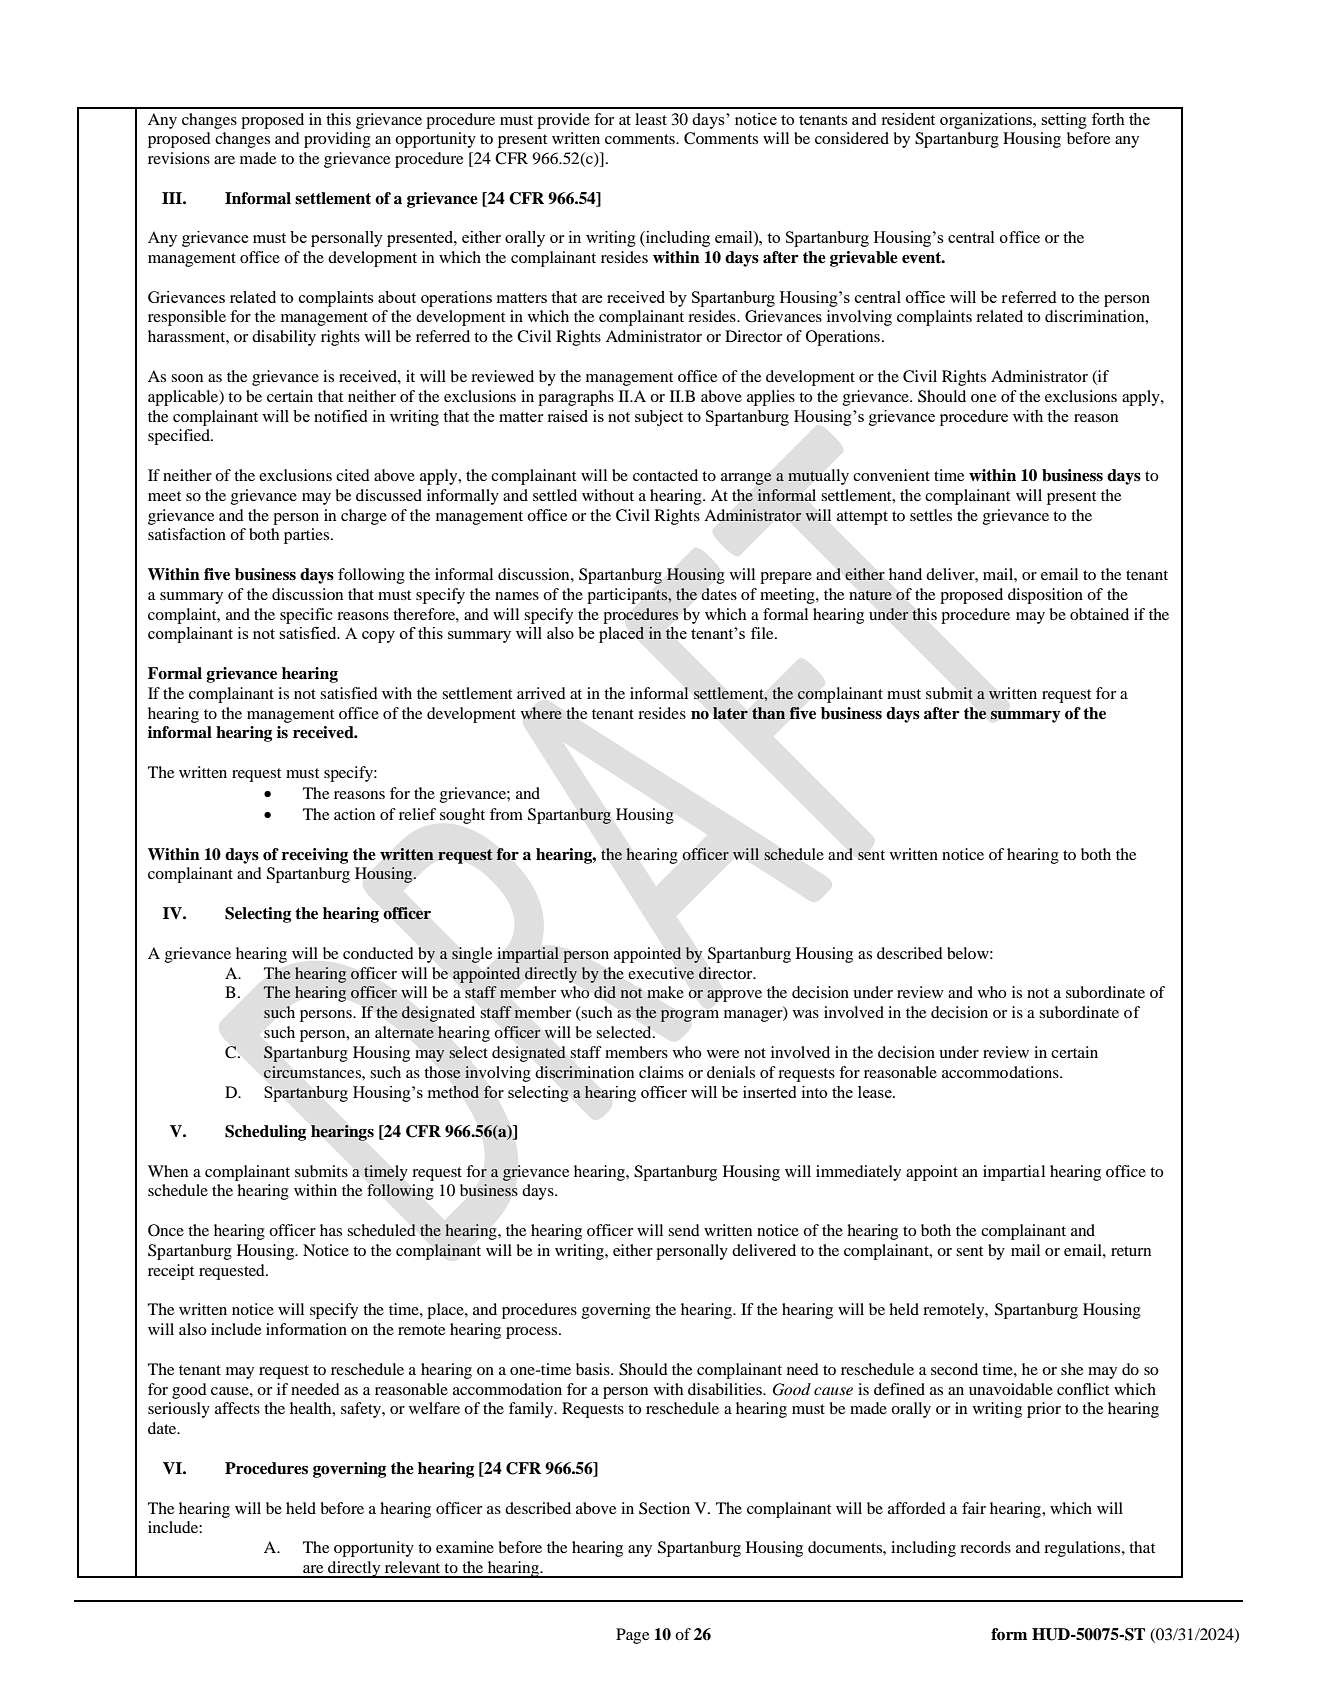 The image size is (1317, 1705). What do you see at coordinates (651, 119) in the screenshot?
I see `least` at bounding box center [651, 119].
